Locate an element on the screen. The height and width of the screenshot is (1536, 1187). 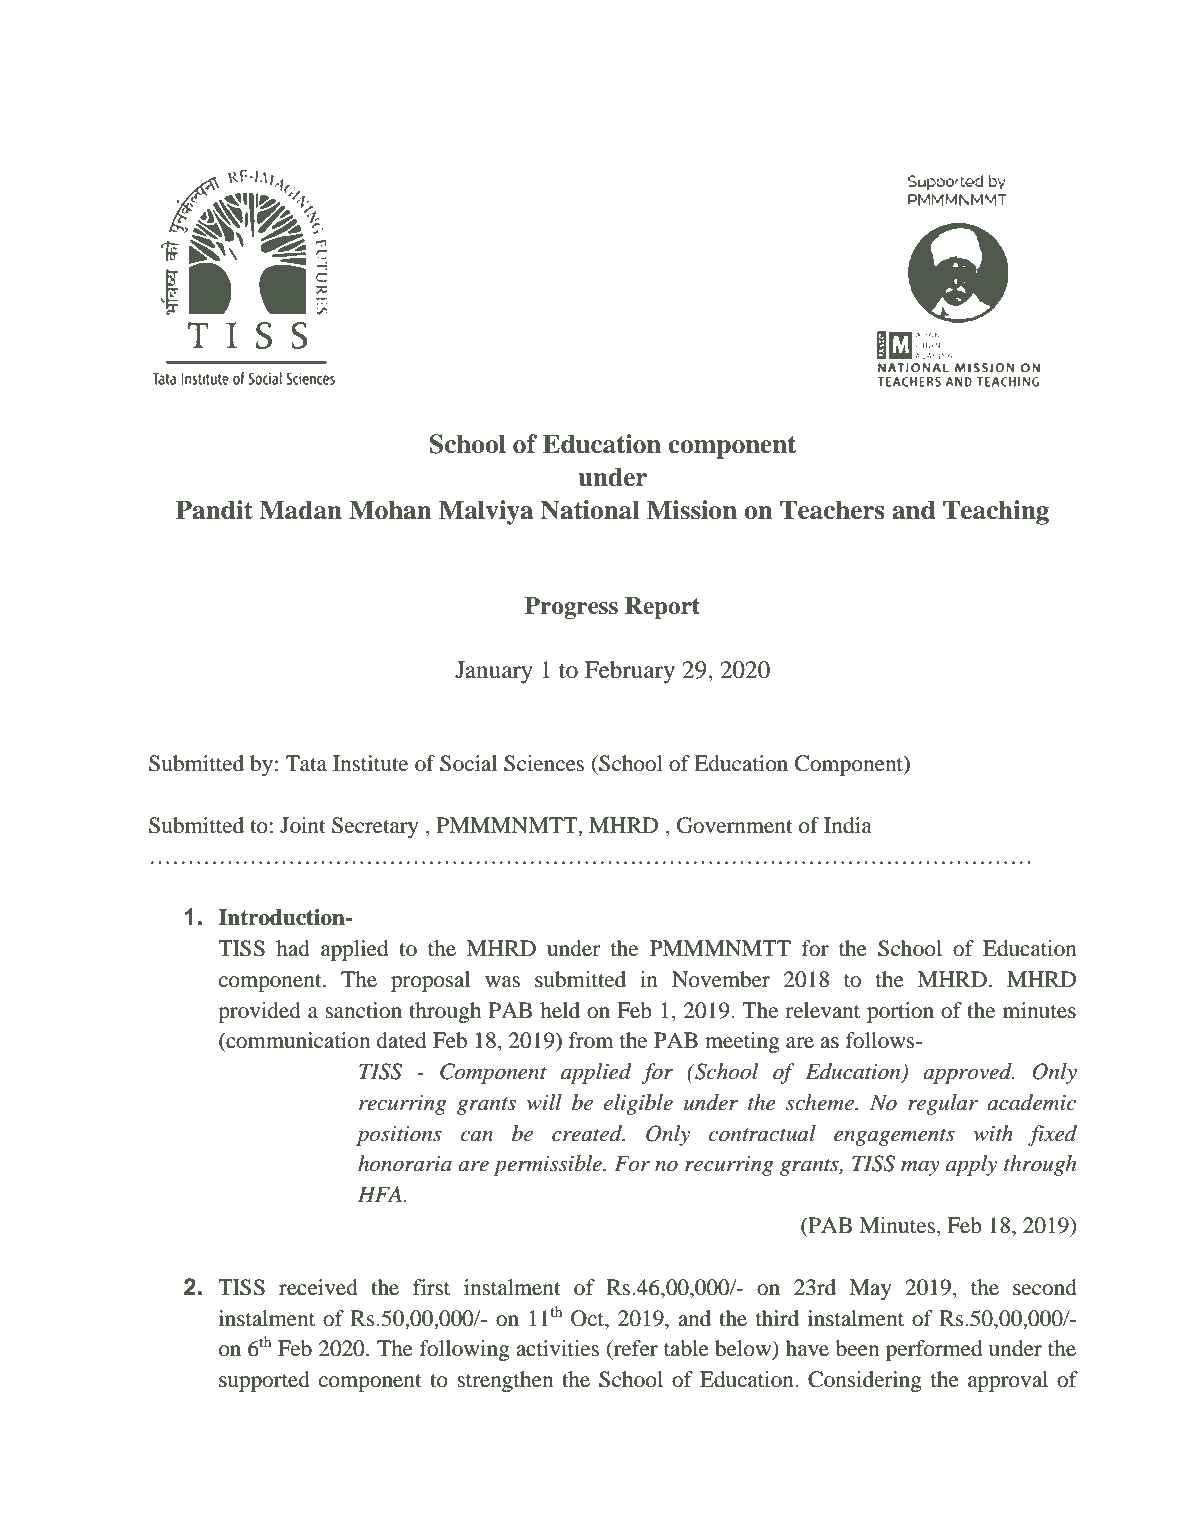
Madan is located at coordinates (300, 510).
